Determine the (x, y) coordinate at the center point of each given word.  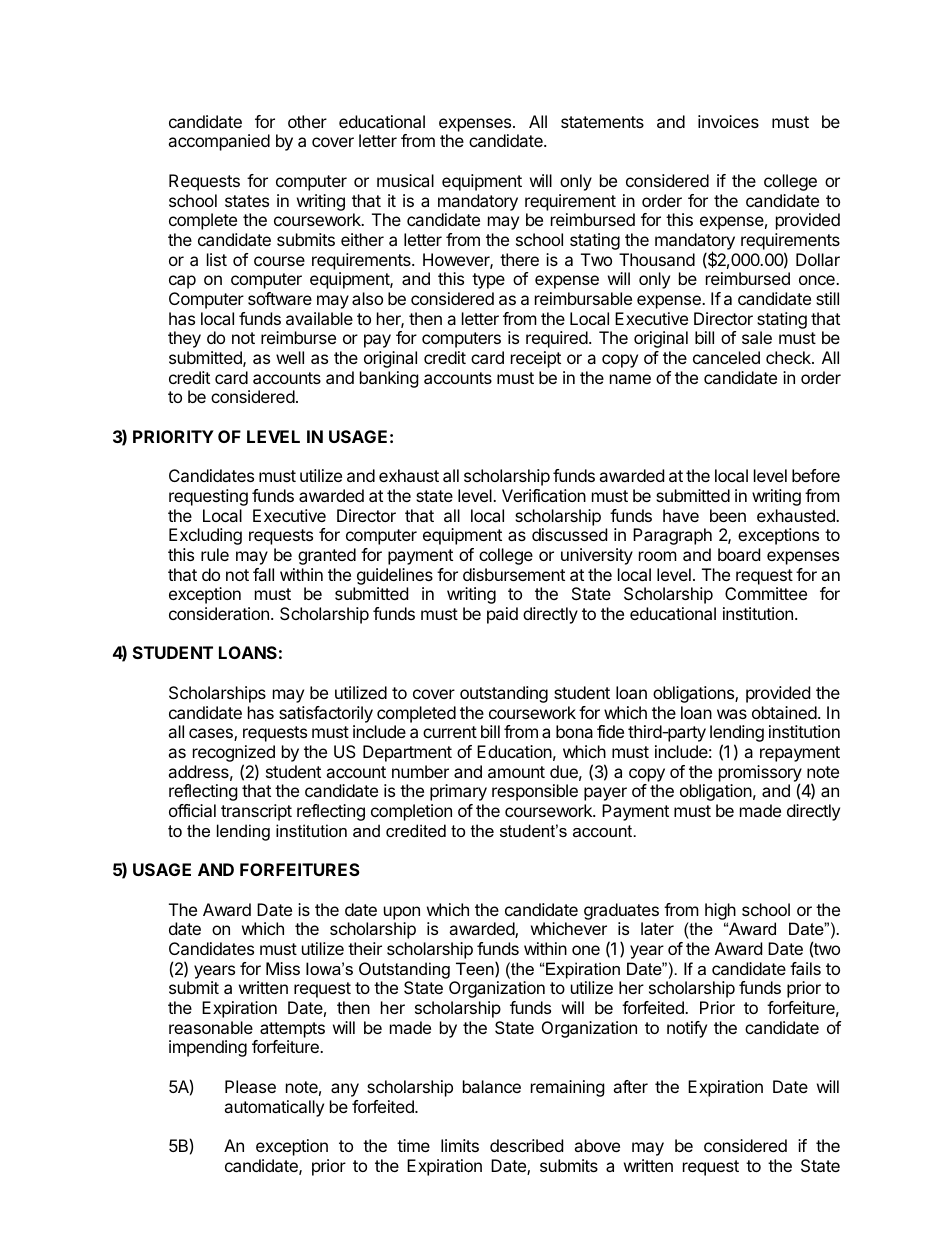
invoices (728, 121)
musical (405, 180)
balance (492, 1086)
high (720, 911)
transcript (256, 812)
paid (502, 615)
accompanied (219, 142)
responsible (535, 792)
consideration (219, 613)
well (290, 357)
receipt (536, 359)
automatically (274, 1108)
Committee (766, 593)
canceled (726, 357)
